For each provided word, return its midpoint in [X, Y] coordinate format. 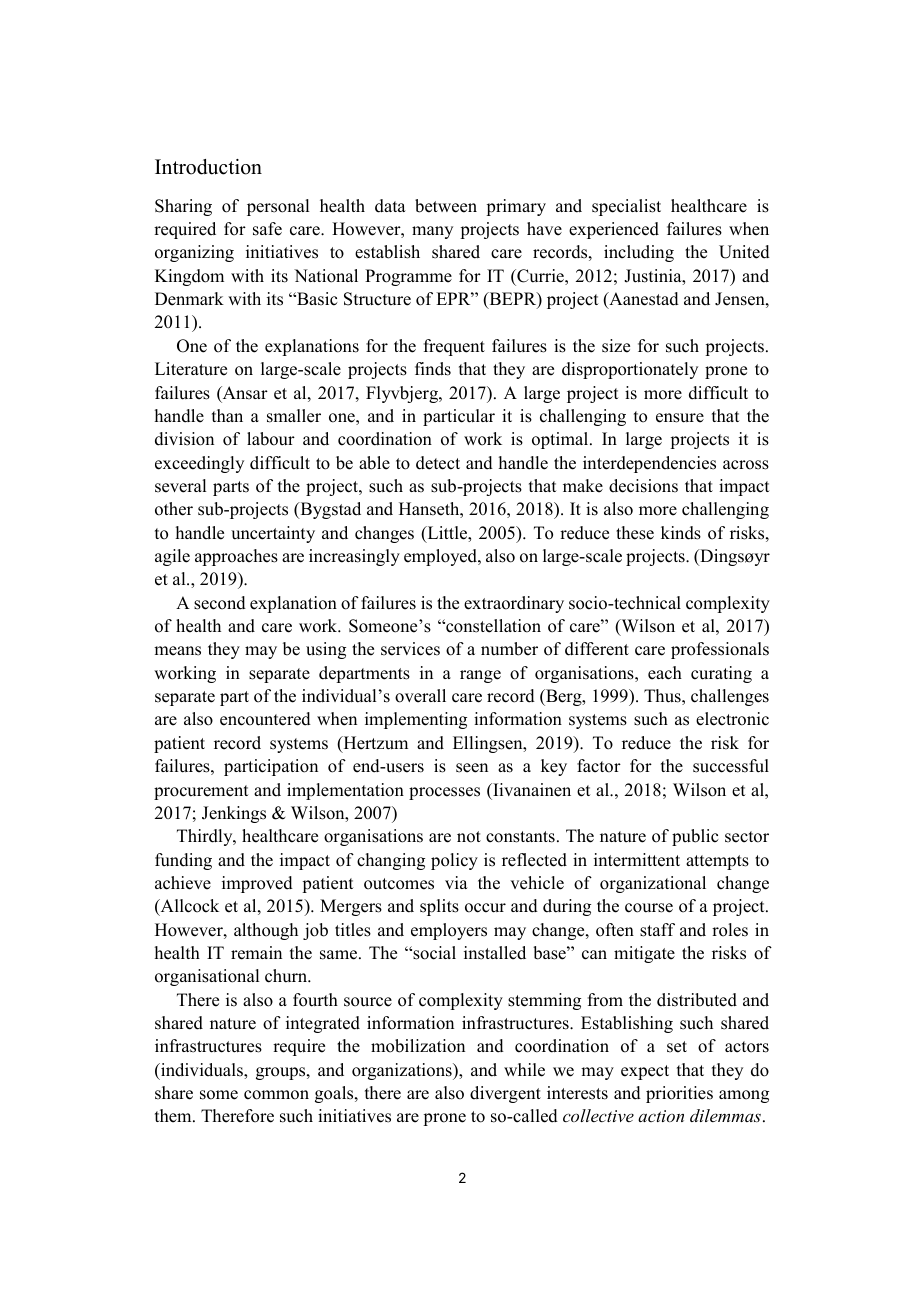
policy [454, 861]
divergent [505, 1094]
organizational [653, 884]
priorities [679, 1094]
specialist [626, 207]
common [276, 1095]
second [220, 603]
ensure [680, 418]
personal [278, 207]
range [480, 676]
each [665, 673]
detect [438, 463]
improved [257, 884]
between [446, 206]
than [227, 415]
